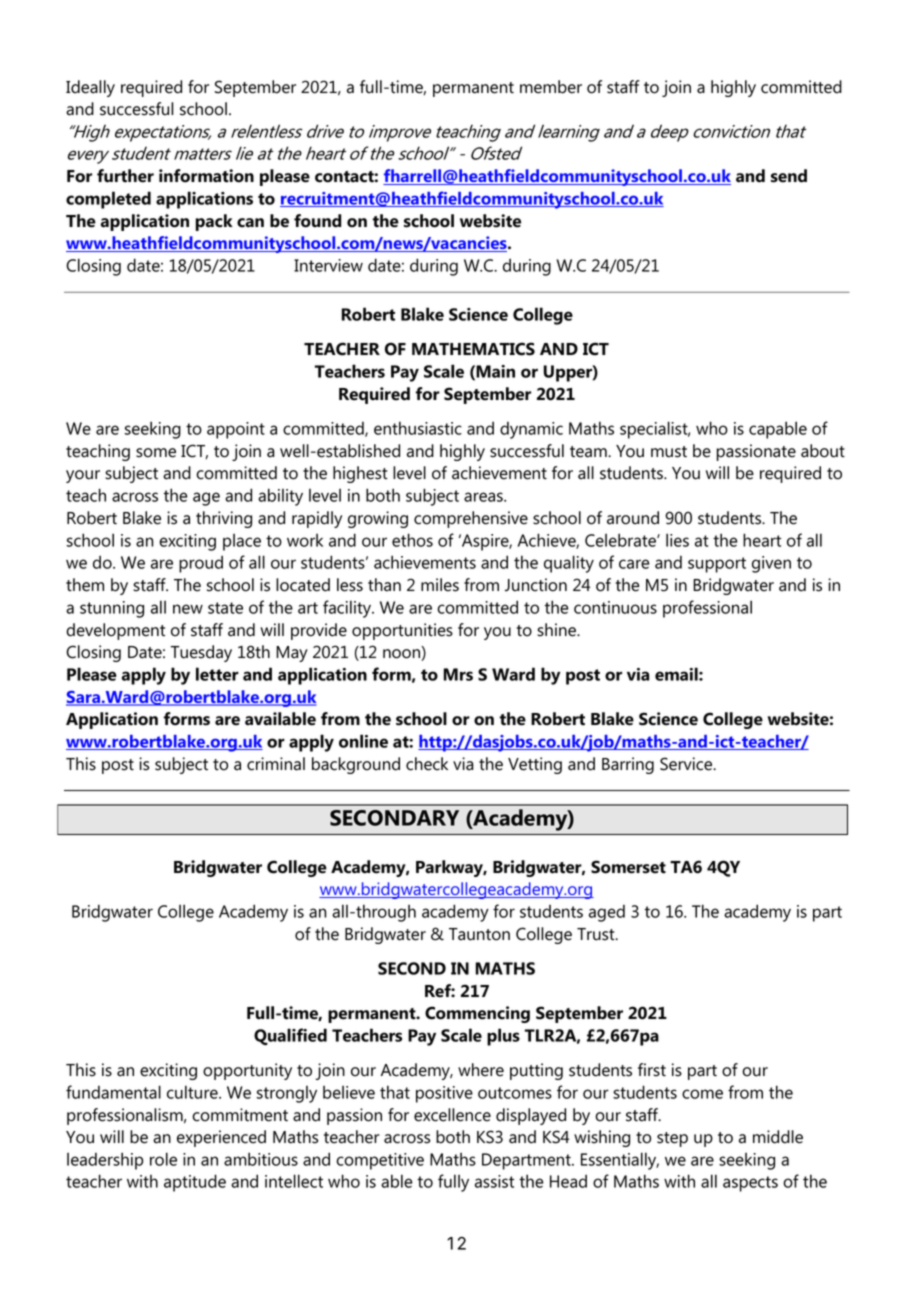  I want to click on member, so click(551, 87).
